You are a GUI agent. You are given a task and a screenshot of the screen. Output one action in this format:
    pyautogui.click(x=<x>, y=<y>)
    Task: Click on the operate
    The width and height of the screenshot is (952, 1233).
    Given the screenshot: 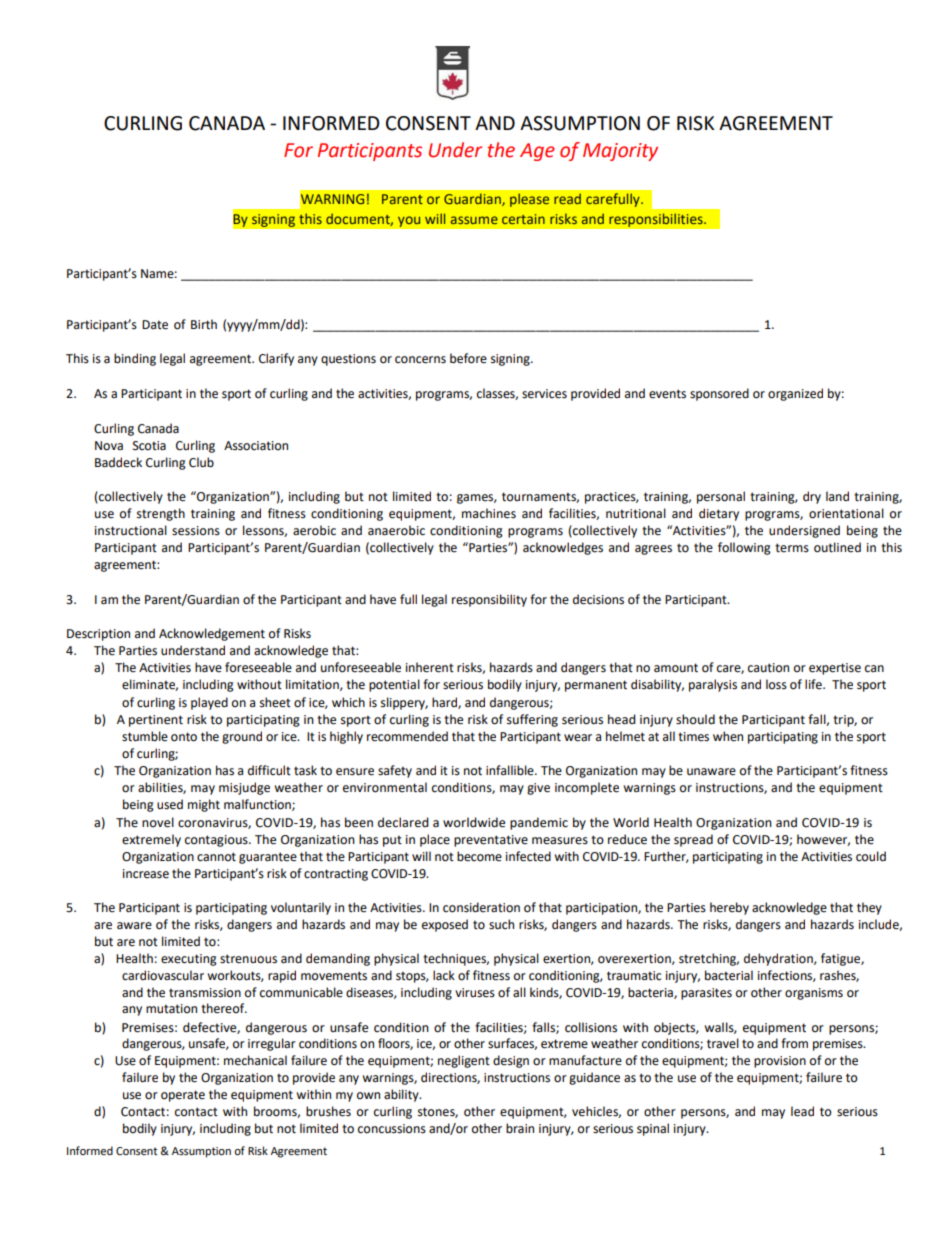 What is the action you would take?
    pyautogui.click(x=183, y=1096)
